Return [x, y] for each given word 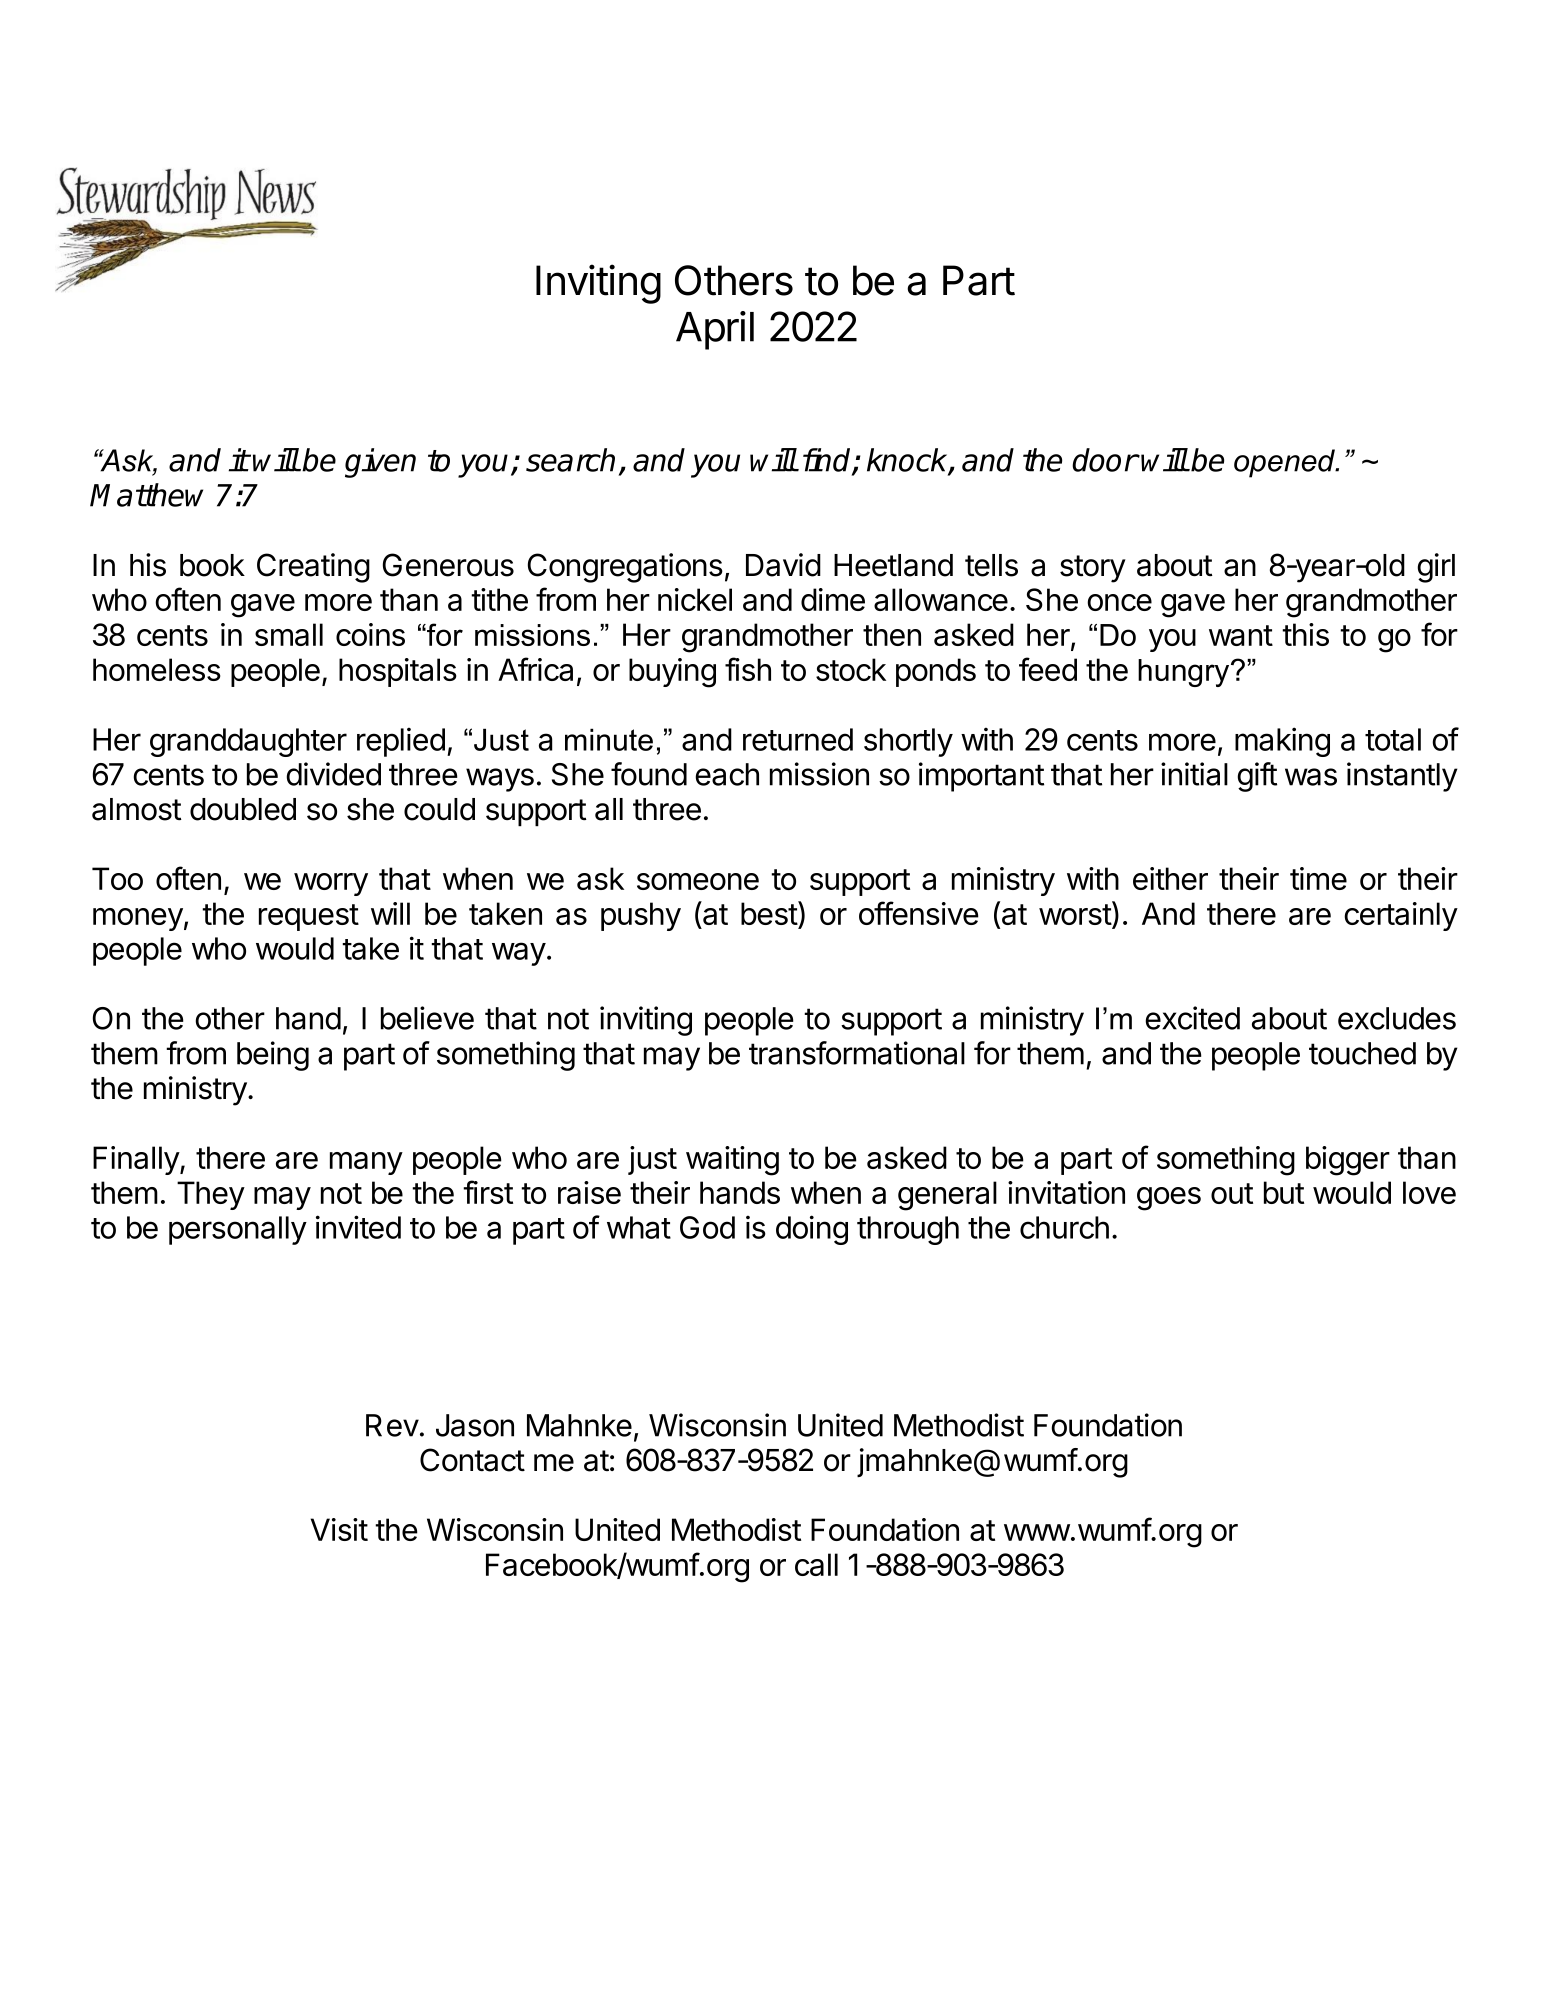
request [309, 917]
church [1064, 1227]
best [770, 913]
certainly [1401, 916]
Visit [339, 1529]
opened [1286, 463]
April [715, 330]
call [816, 1564]
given [380, 463]
